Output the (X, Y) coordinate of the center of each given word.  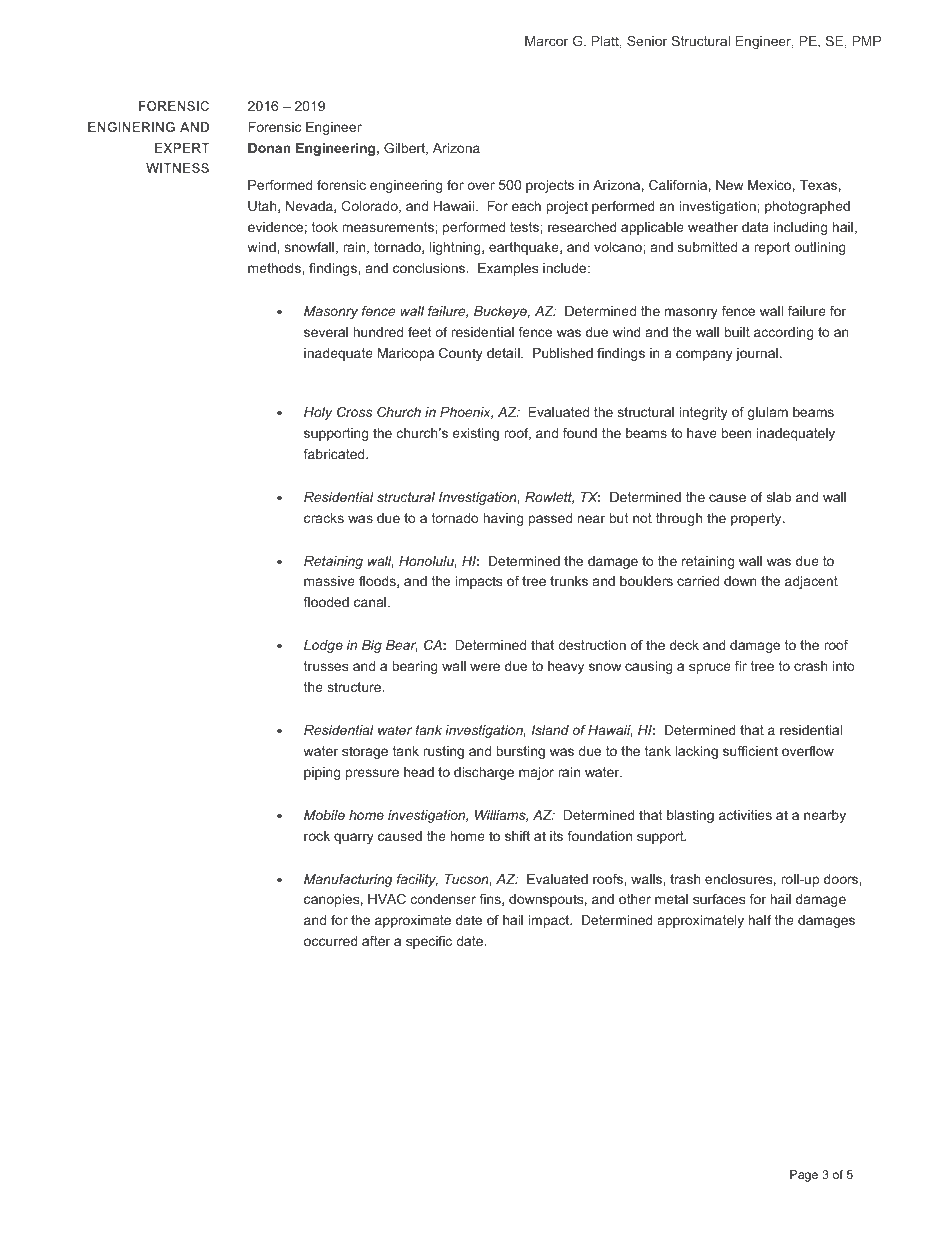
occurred (331, 941)
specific (429, 942)
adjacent (811, 582)
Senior (647, 41)
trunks (569, 581)
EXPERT (182, 148)
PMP (867, 41)
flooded (326, 602)
